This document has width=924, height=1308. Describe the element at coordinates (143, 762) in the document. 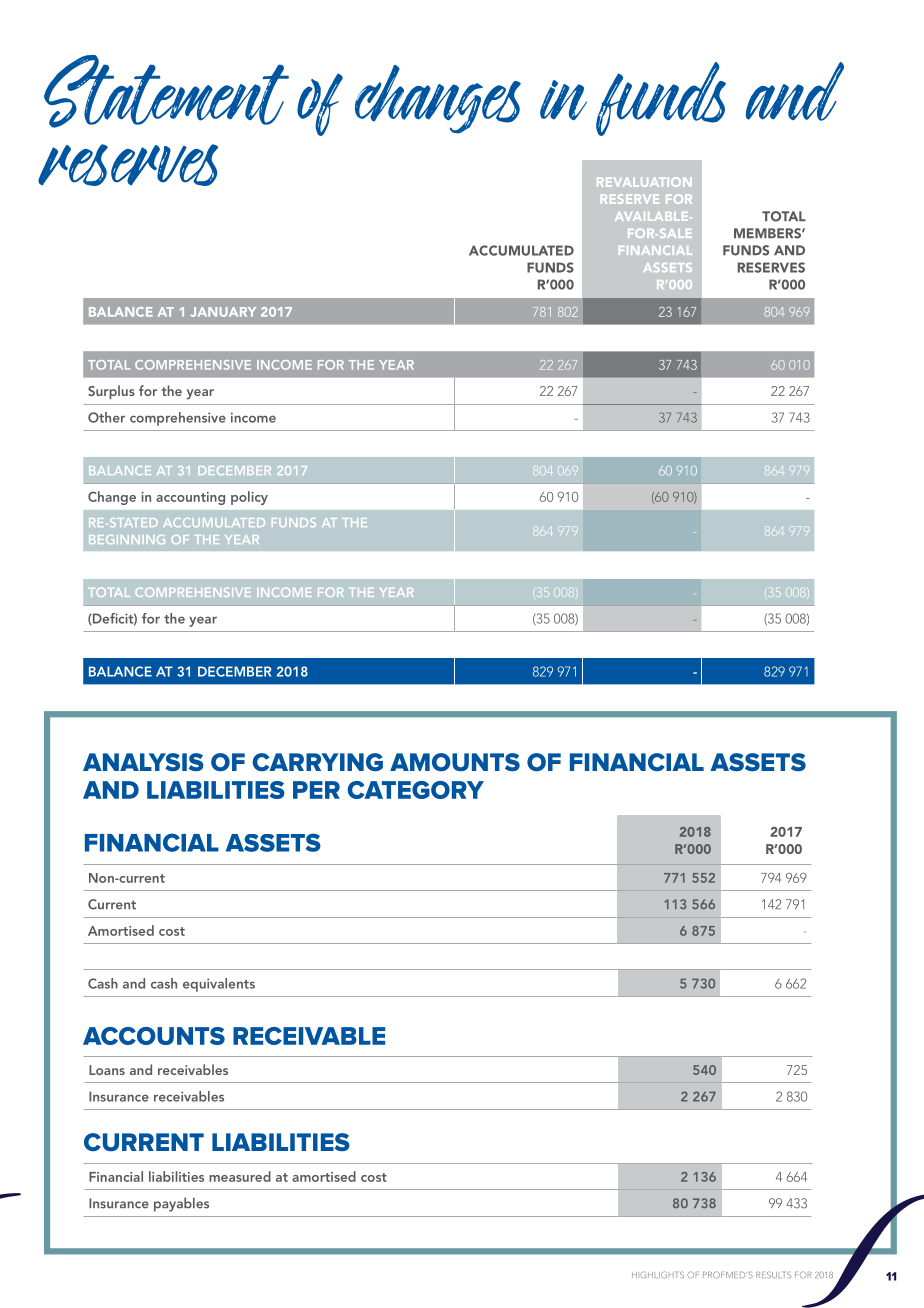

I see `ANALYSIS` at that location.
